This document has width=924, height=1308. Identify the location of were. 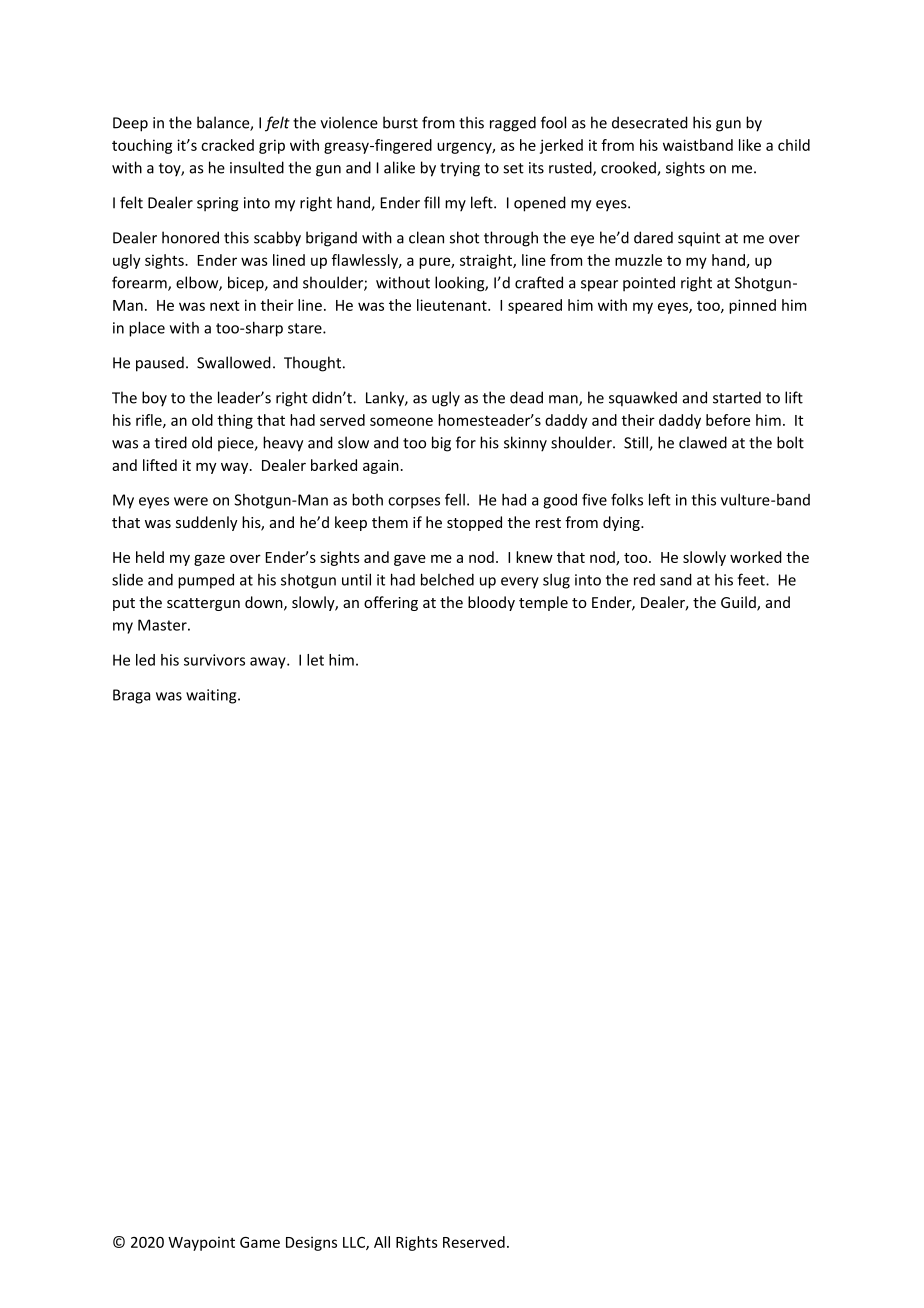
(191, 501).
